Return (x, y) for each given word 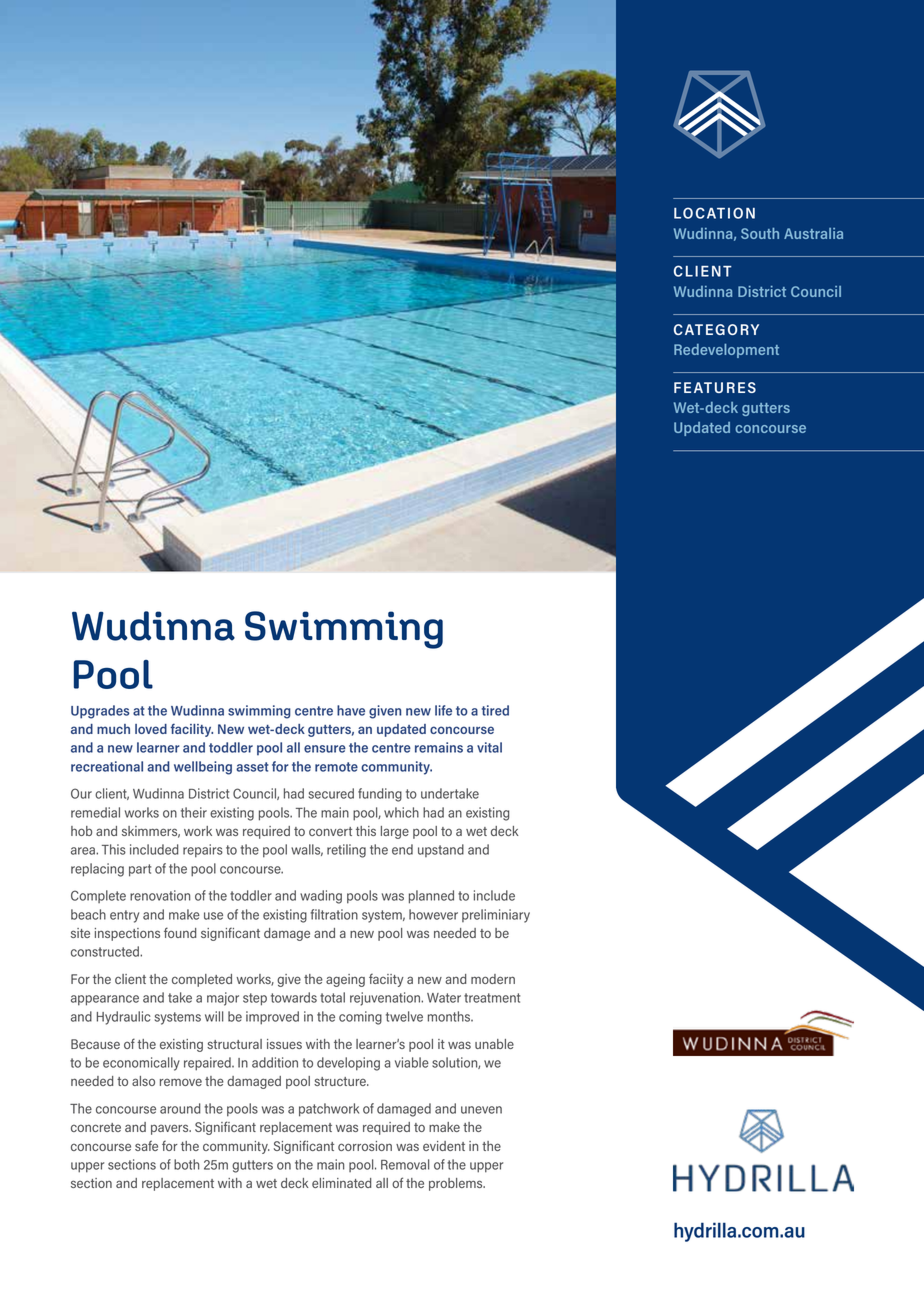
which (401, 812)
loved (151, 729)
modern (493, 979)
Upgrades (100, 712)
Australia (813, 233)
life (443, 710)
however (433, 914)
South (760, 233)
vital (489, 747)
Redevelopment (726, 351)
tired (495, 710)
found (180, 932)
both (186, 1164)
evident (444, 1146)
